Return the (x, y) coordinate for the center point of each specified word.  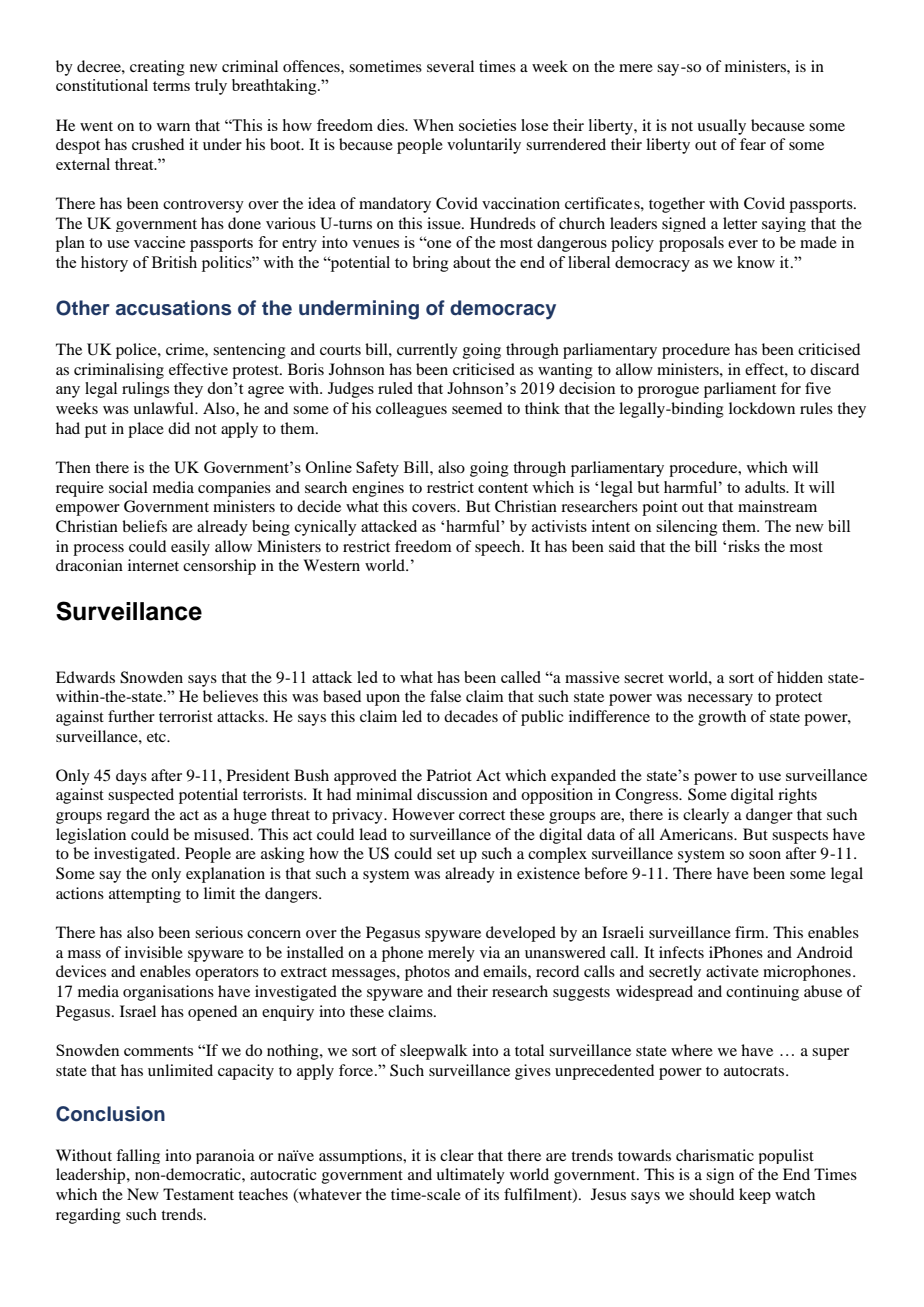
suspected (141, 796)
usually (721, 127)
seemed (477, 408)
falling (138, 1156)
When (433, 125)
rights (797, 796)
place (146, 430)
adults (766, 487)
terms (171, 86)
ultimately (470, 1176)
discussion (452, 794)
